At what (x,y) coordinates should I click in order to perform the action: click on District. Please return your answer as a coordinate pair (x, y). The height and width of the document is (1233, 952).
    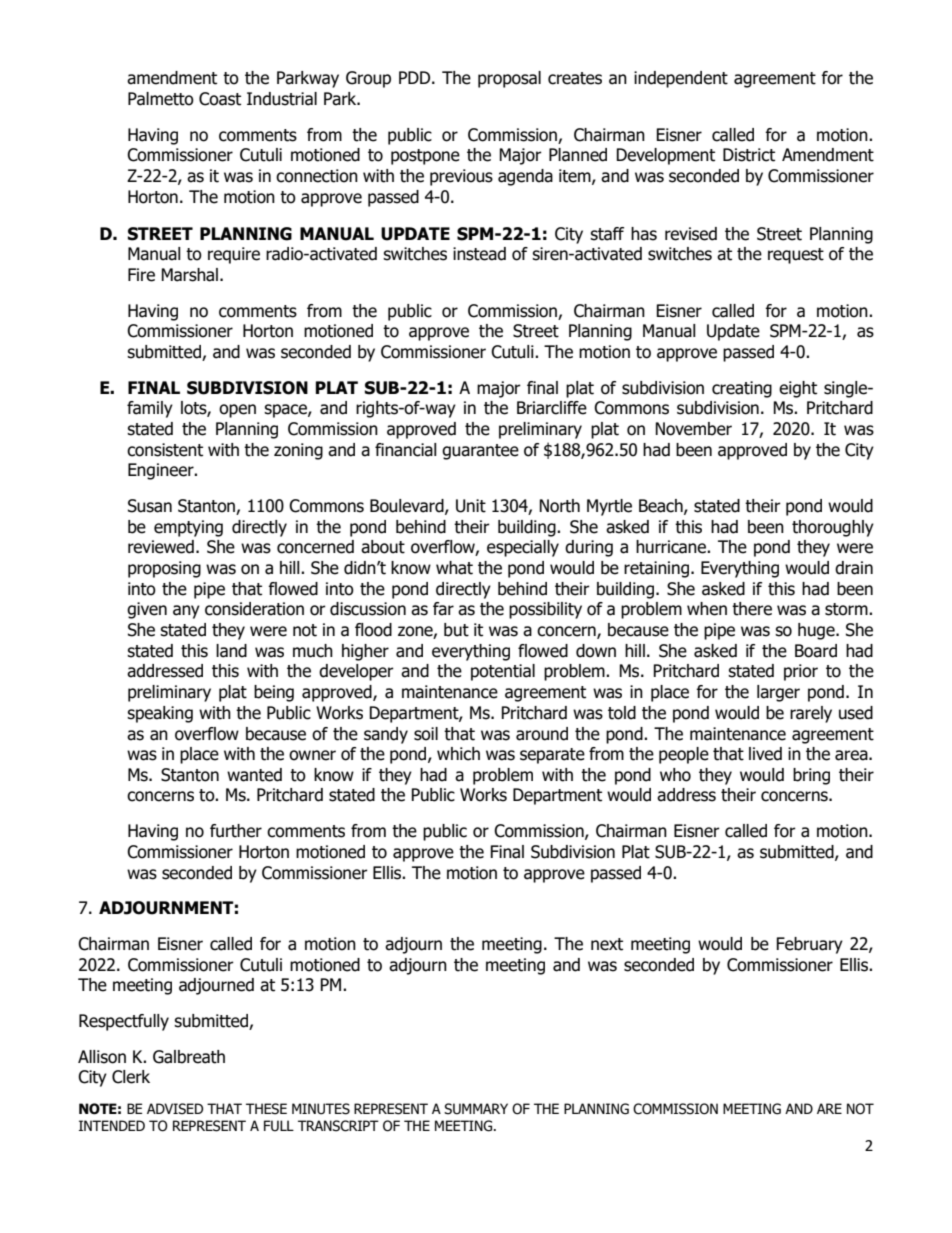
    Looking at the image, I should click on (749, 155).
